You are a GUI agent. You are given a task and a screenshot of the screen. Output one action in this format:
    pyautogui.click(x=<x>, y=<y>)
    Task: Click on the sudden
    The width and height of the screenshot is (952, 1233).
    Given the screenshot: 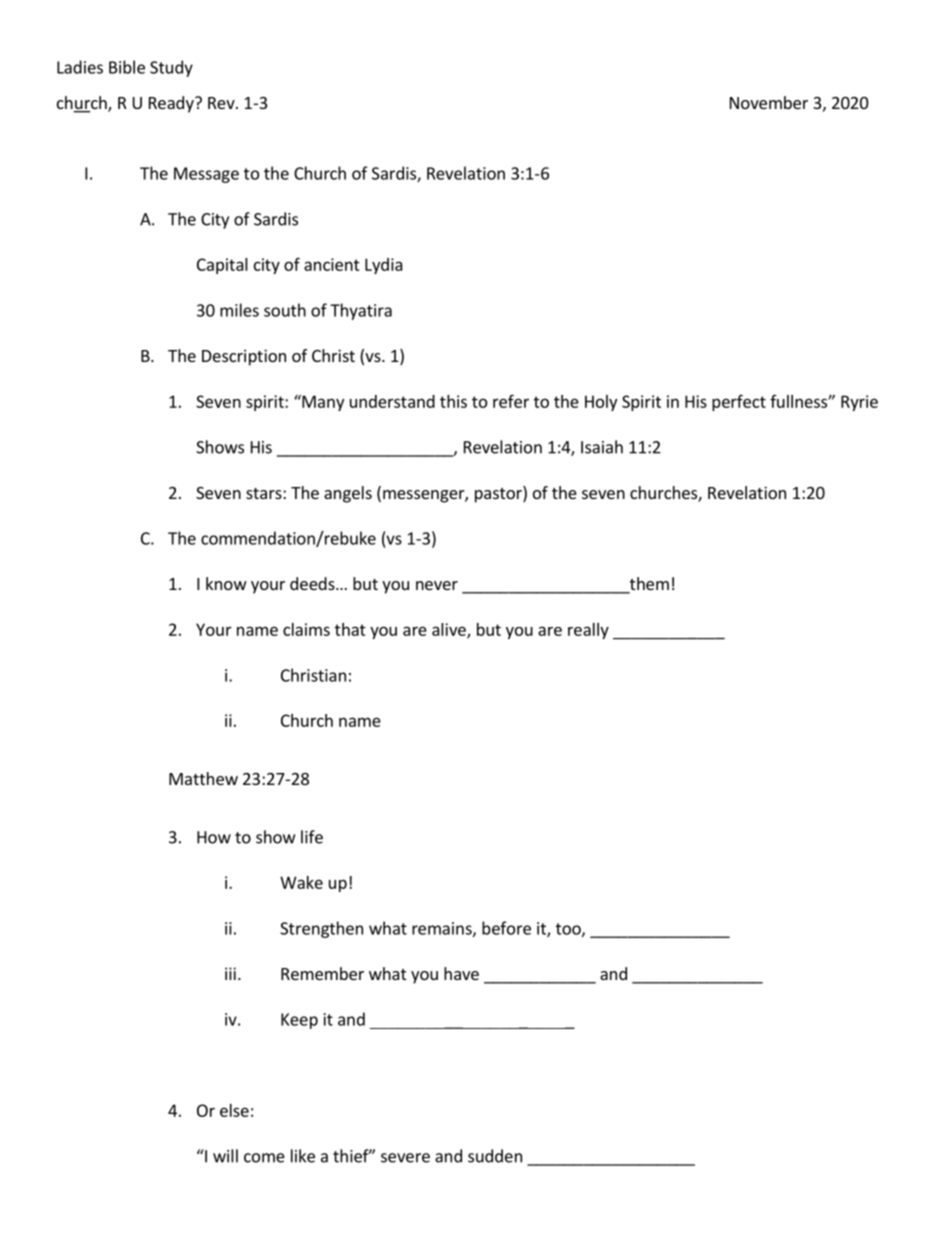 What is the action you would take?
    pyautogui.click(x=495, y=1156)
